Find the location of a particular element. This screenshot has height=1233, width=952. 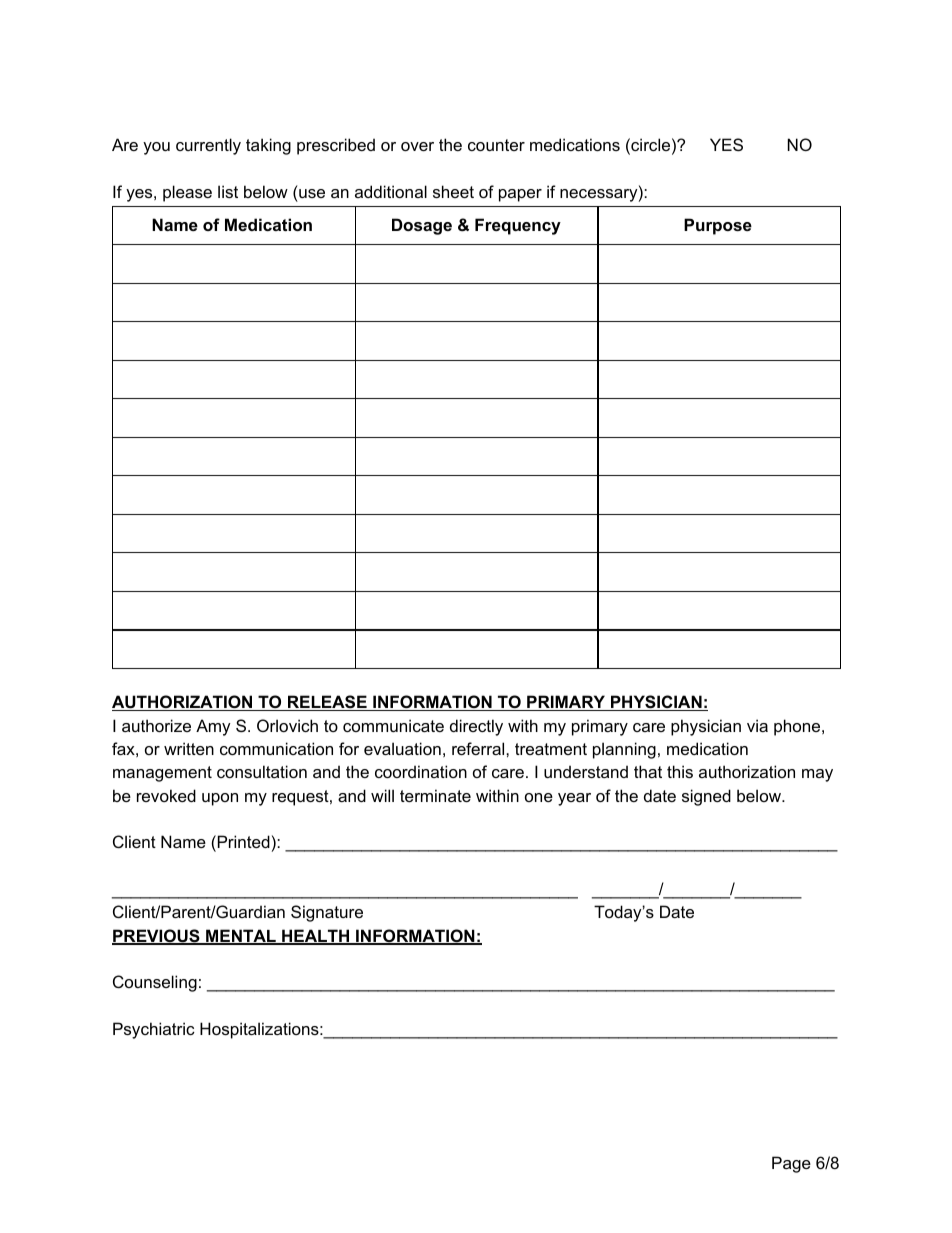

Amy is located at coordinates (213, 727).
